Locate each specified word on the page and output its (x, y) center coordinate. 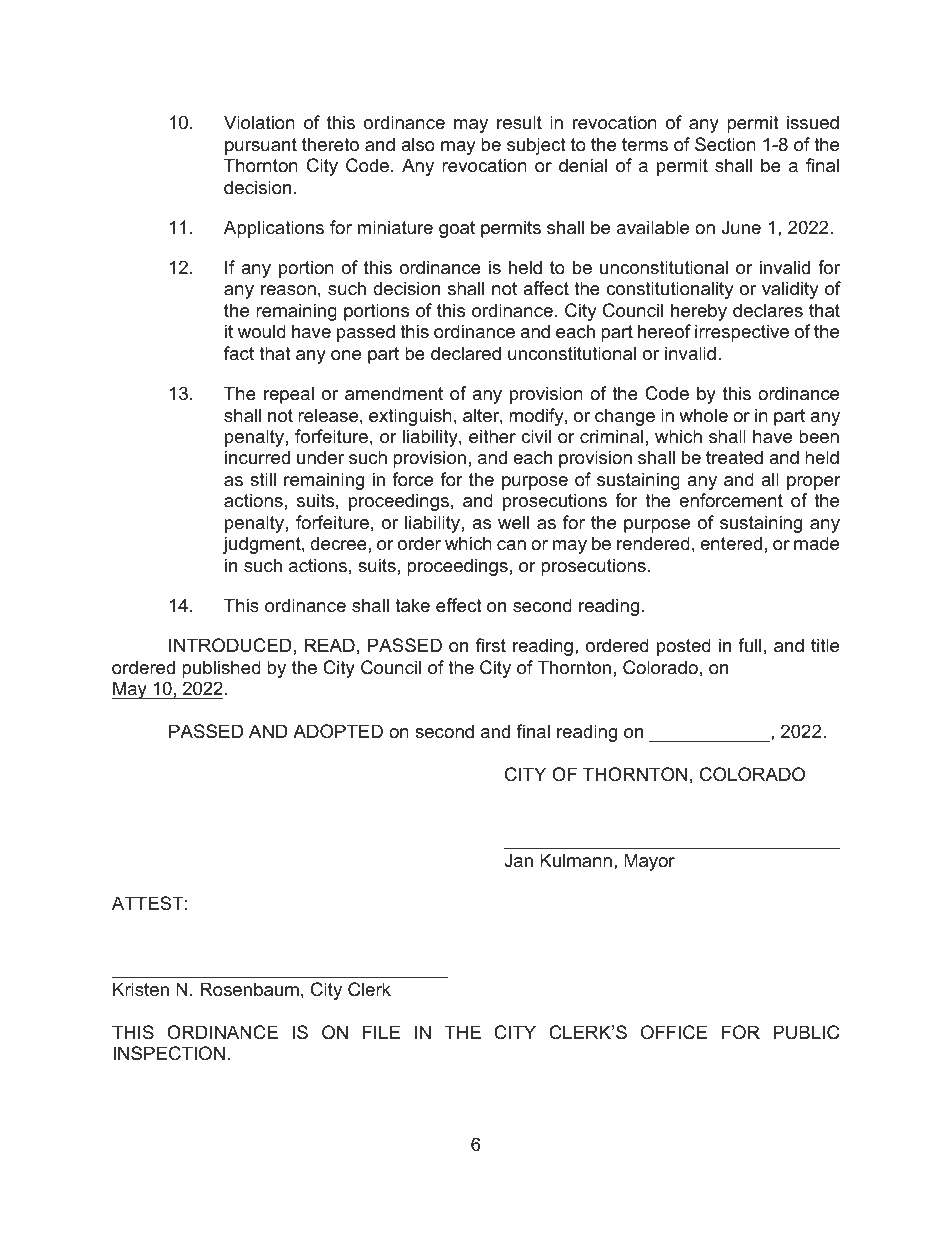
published (221, 669)
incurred (257, 457)
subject (536, 146)
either (492, 436)
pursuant (261, 146)
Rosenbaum (249, 989)
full (749, 645)
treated (734, 457)
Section (725, 144)
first (491, 645)
